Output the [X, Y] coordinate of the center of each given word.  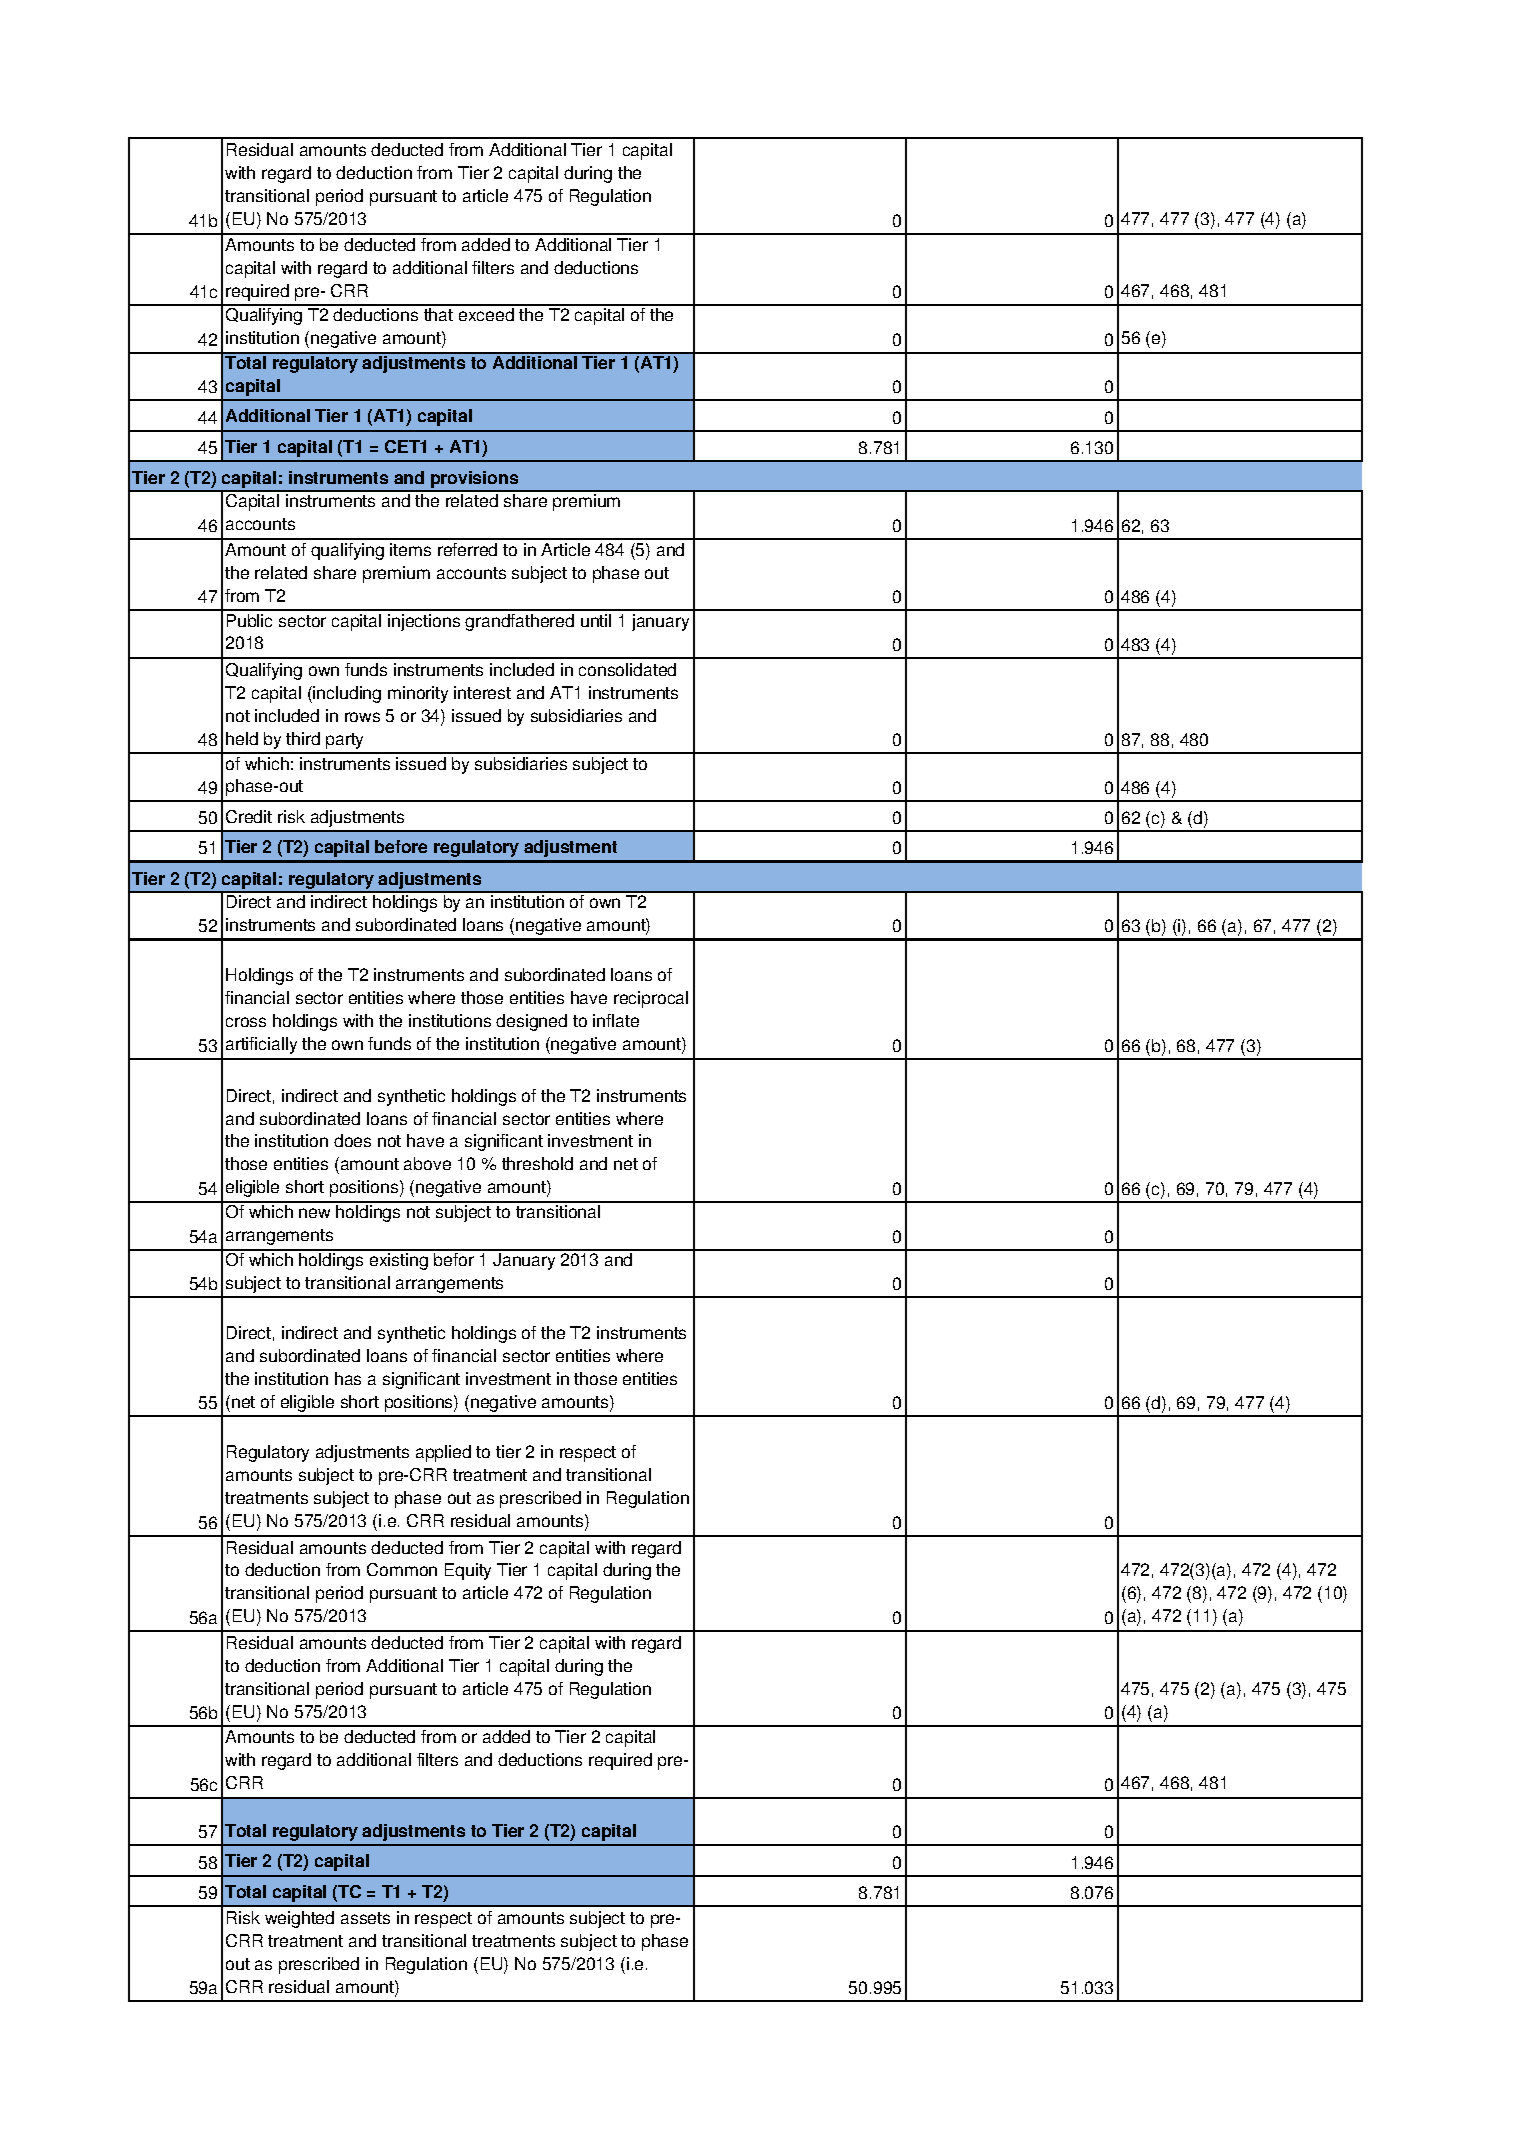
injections [424, 622]
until [596, 620]
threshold [537, 1163]
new [314, 1213]
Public [249, 620]
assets [365, 1918]
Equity [468, 1571]
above [427, 1163]
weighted [299, 1919]
